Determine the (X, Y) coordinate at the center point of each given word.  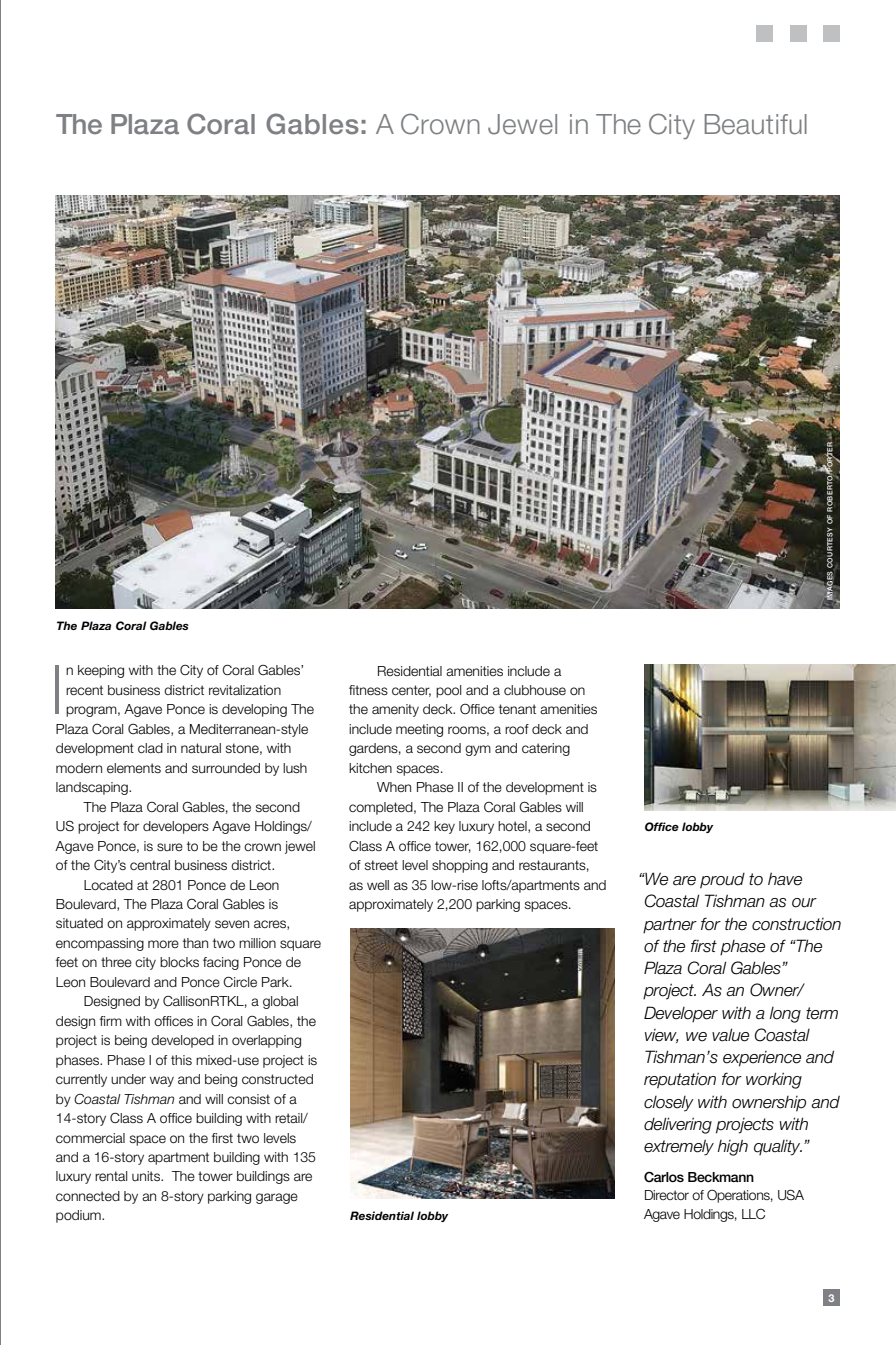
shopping (460, 866)
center (411, 691)
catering (546, 749)
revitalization (245, 690)
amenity (395, 710)
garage (277, 1198)
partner (670, 926)
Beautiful (756, 124)
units (147, 1176)
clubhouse (535, 690)
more (163, 944)
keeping (101, 671)
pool (448, 691)
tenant (517, 709)
